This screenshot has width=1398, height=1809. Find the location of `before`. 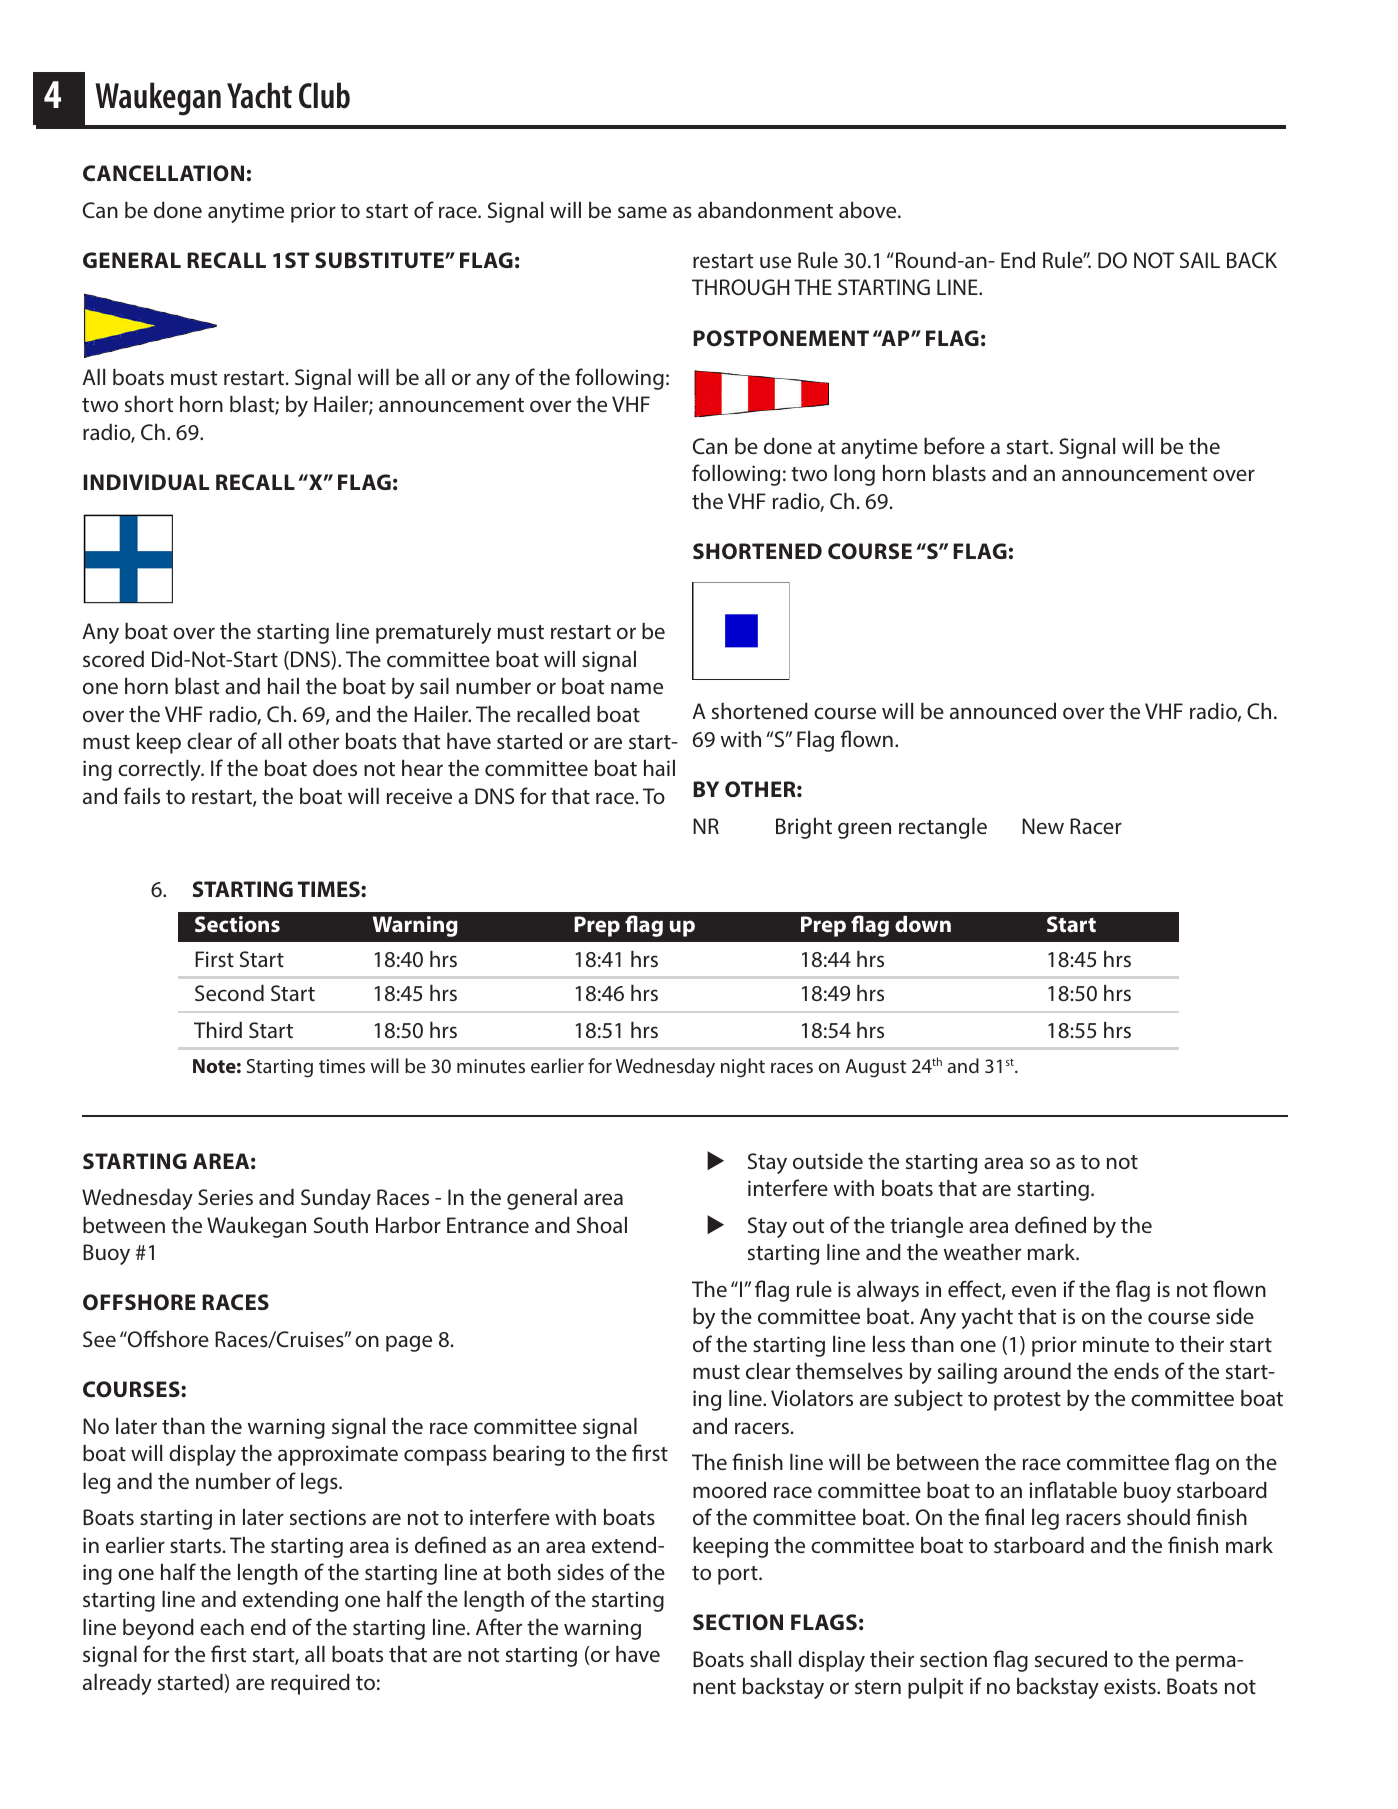

before is located at coordinates (954, 445).
